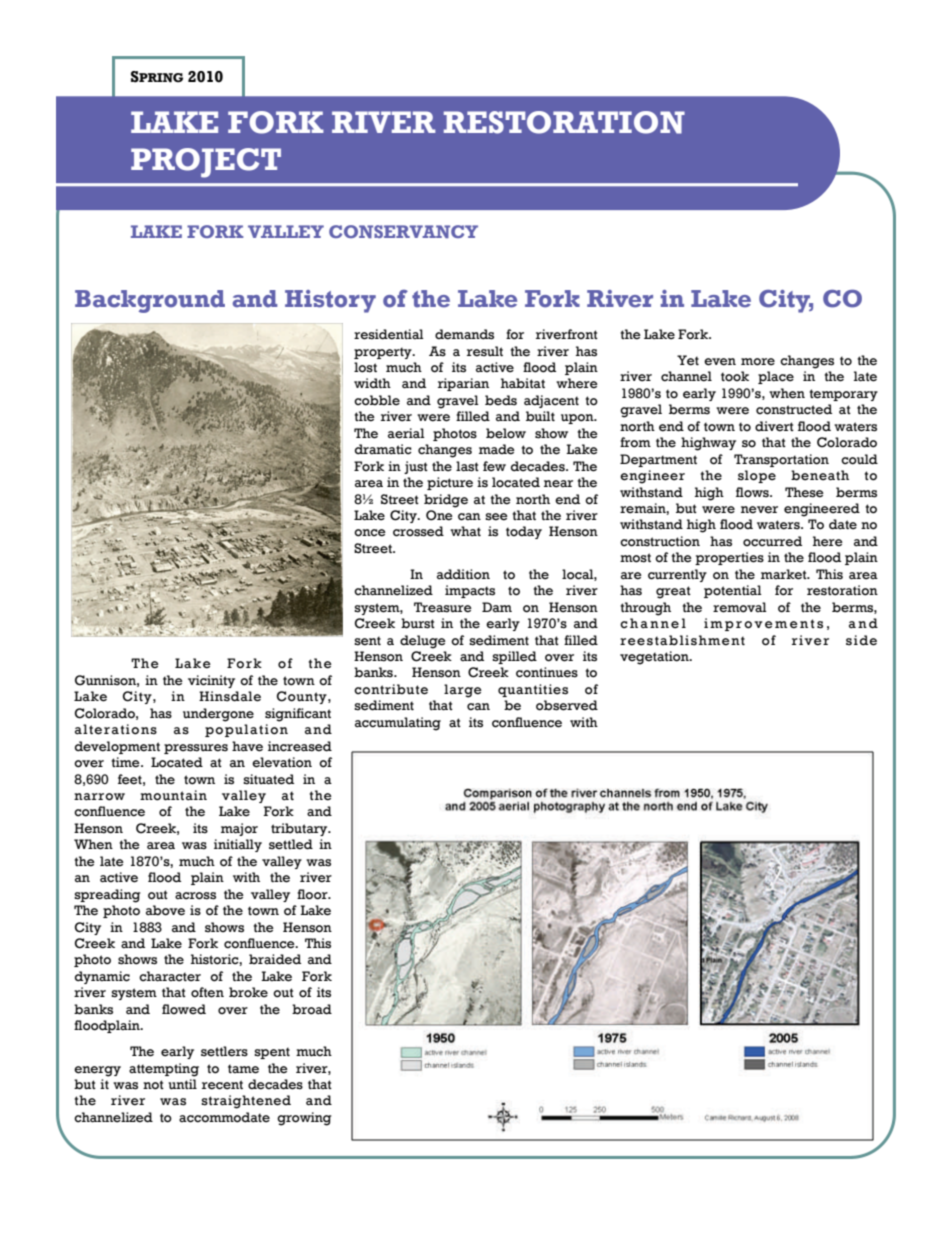 The image size is (952, 1233). What do you see at coordinates (182, 1084) in the page?
I see `until` at bounding box center [182, 1084].
